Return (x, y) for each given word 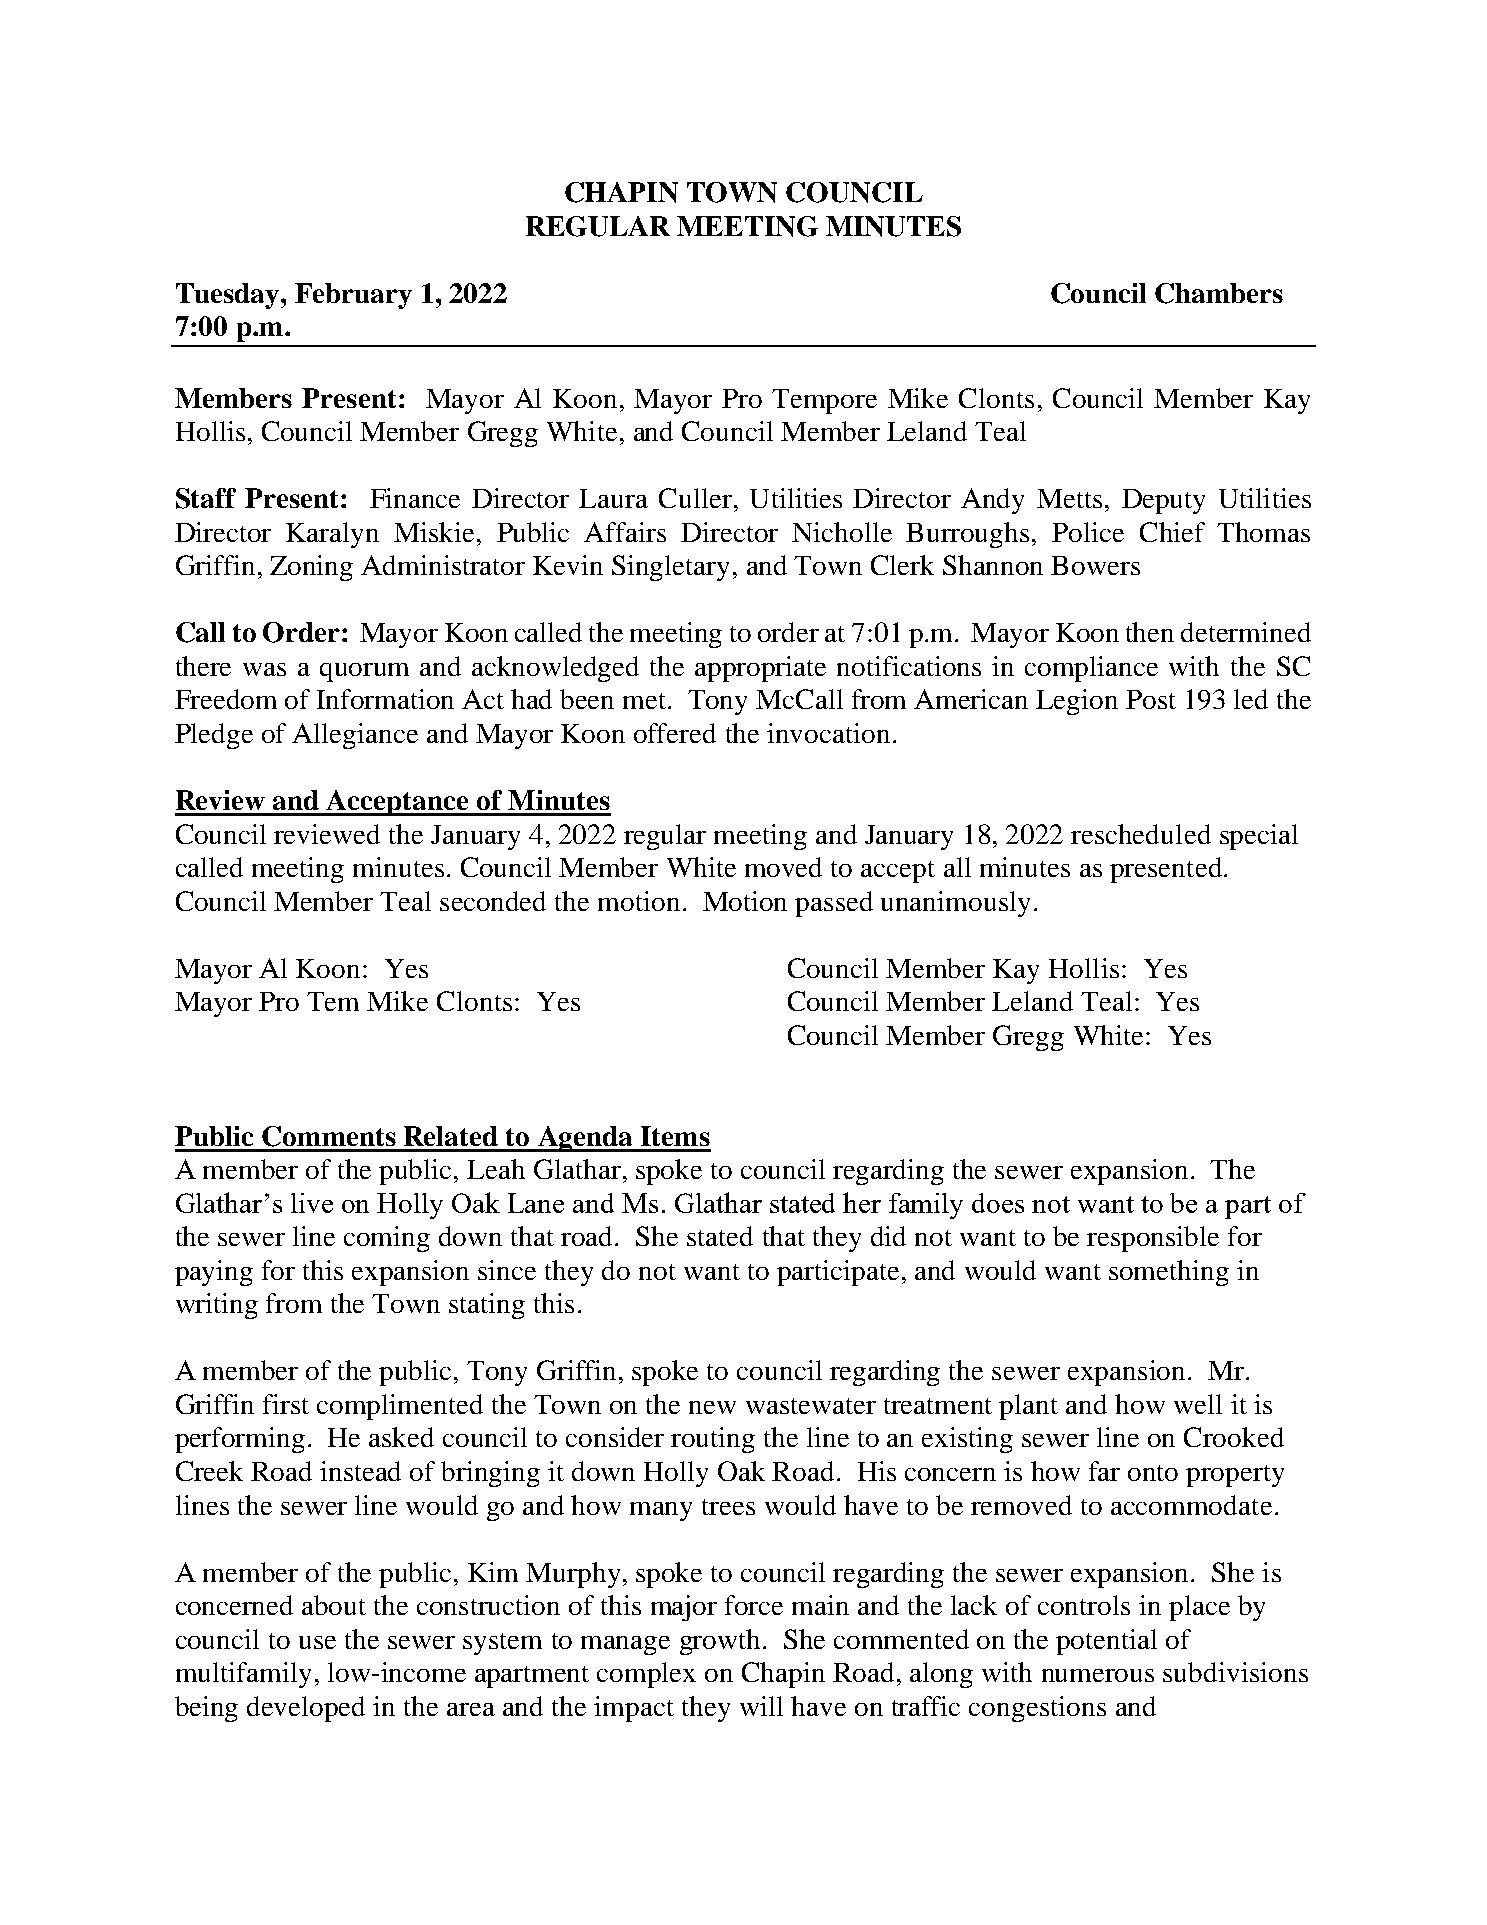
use (317, 1642)
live (312, 1203)
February (353, 296)
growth (720, 1642)
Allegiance (355, 736)
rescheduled (1141, 834)
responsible (1153, 1239)
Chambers (1219, 293)
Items (675, 1136)
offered (675, 733)
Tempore (824, 401)
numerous (1098, 1675)
